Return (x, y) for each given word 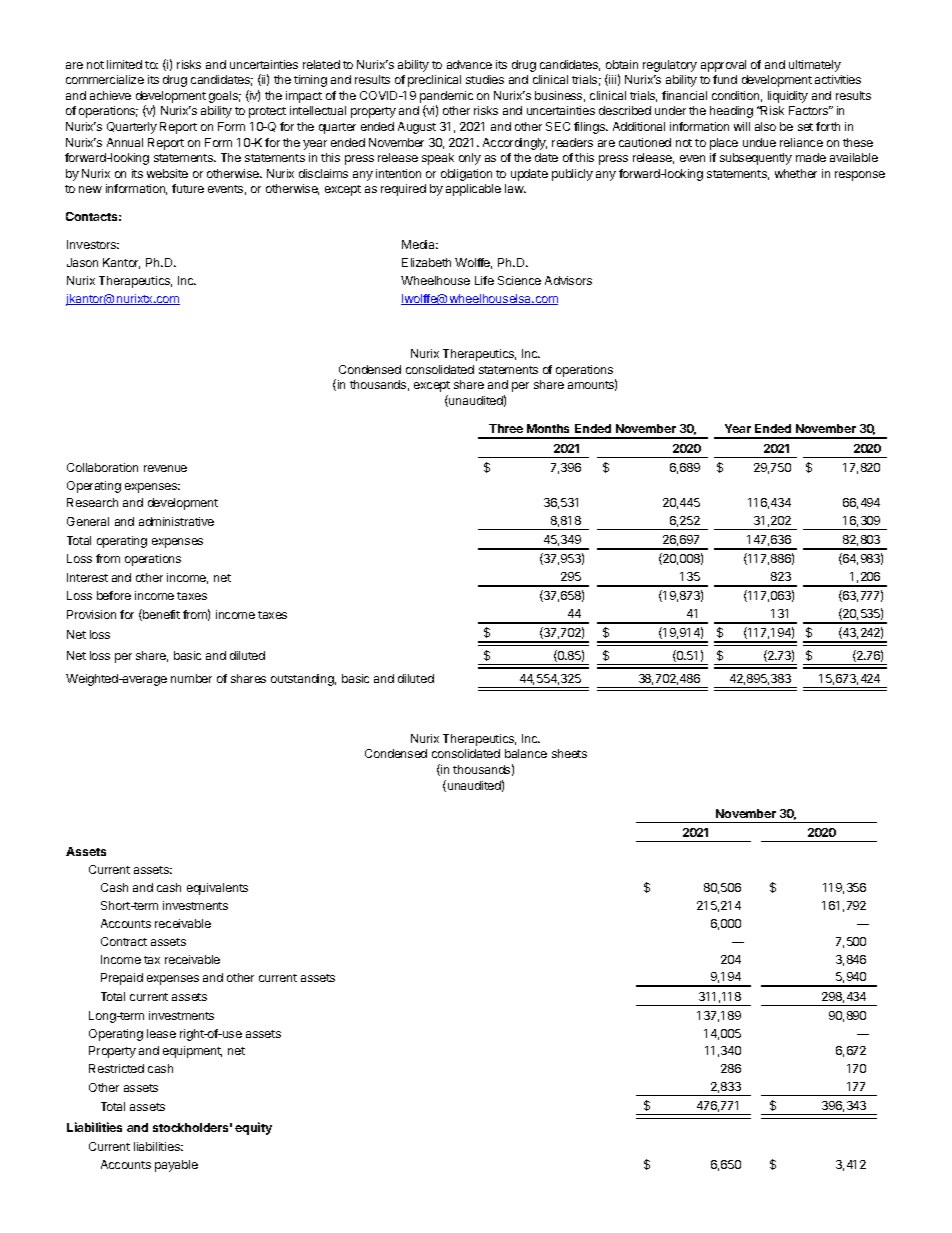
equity (253, 1128)
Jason (82, 262)
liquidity (788, 97)
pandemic (446, 97)
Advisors (568, 280)
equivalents (217, 889)
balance (526, 753)
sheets (569, 753)
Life (484, 280)
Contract (124, 941)
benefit (160, 615)
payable (176, 1166)
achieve (110, 95)
